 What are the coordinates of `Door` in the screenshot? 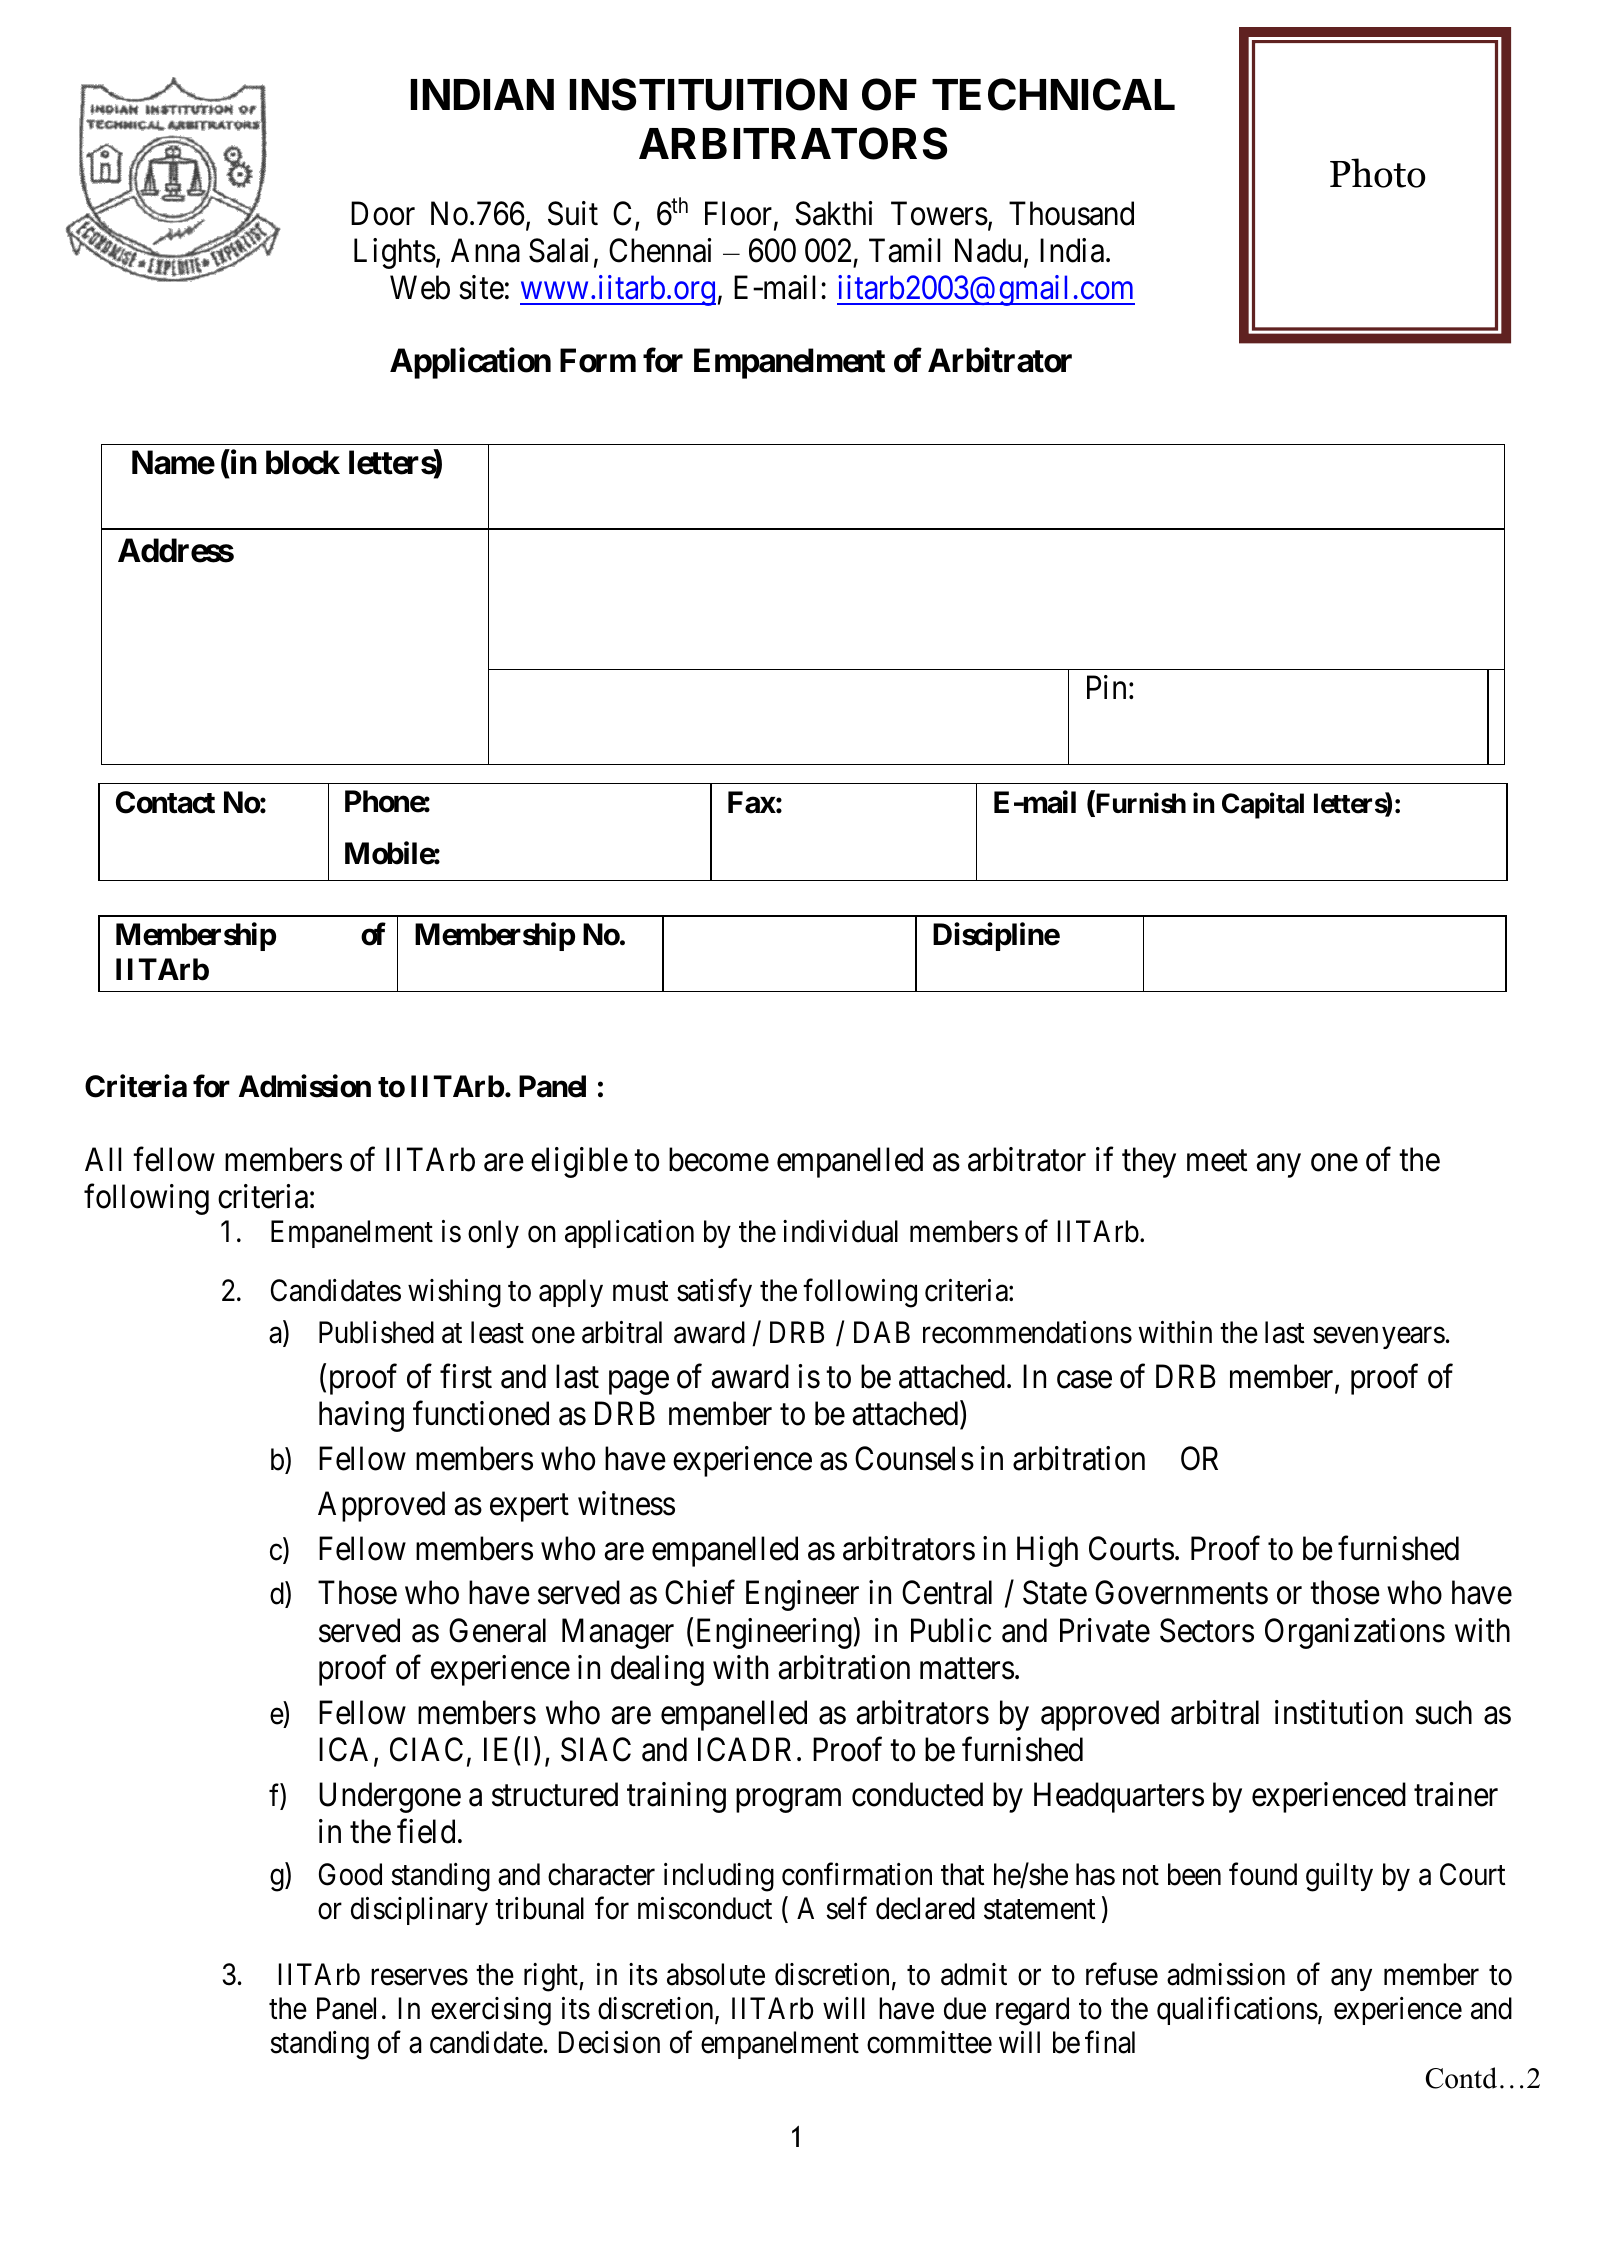 It's located at (383, 214).
